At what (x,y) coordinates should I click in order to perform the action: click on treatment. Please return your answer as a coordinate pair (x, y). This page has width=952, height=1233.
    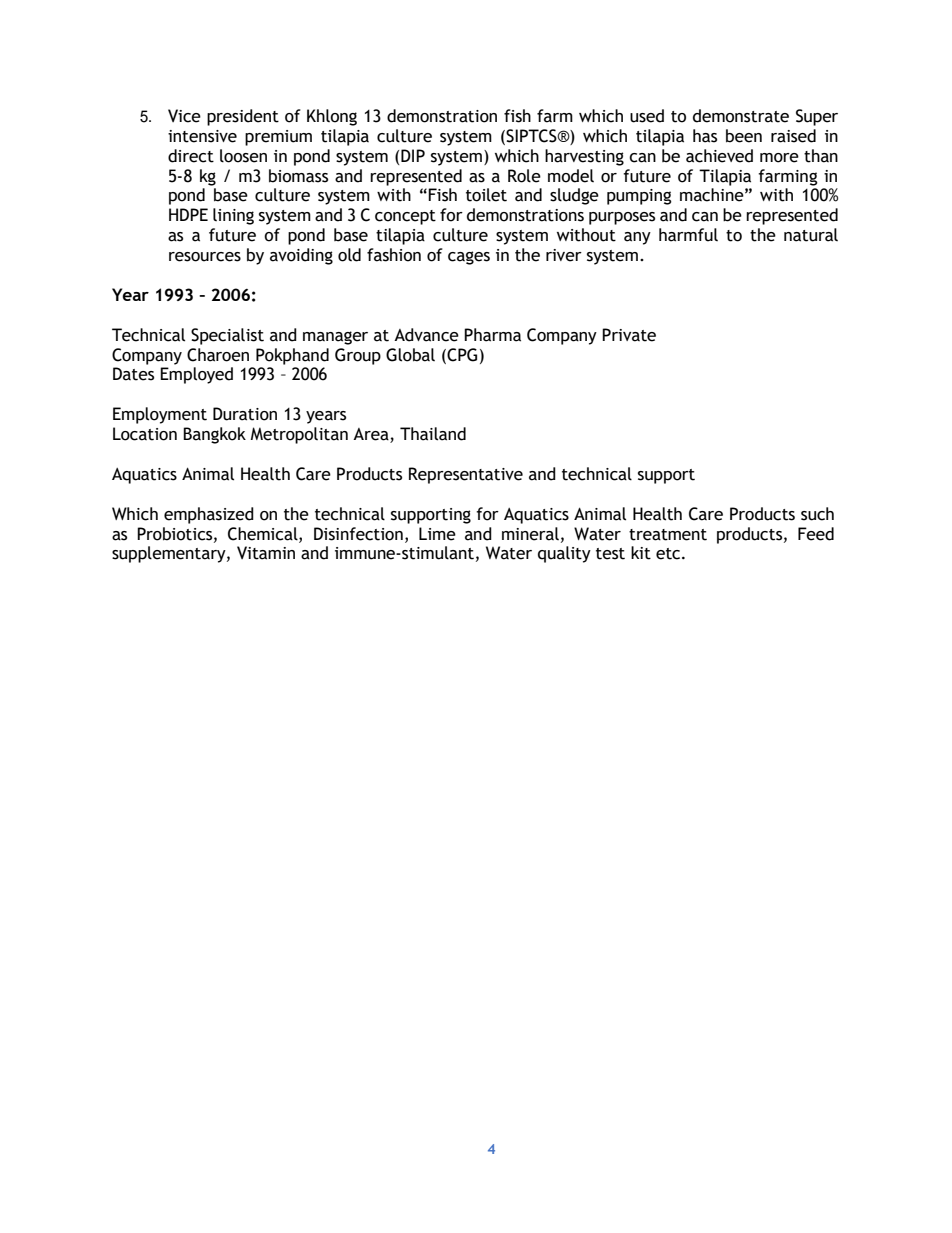
    Looking at the image, I should click on (668, 535).
